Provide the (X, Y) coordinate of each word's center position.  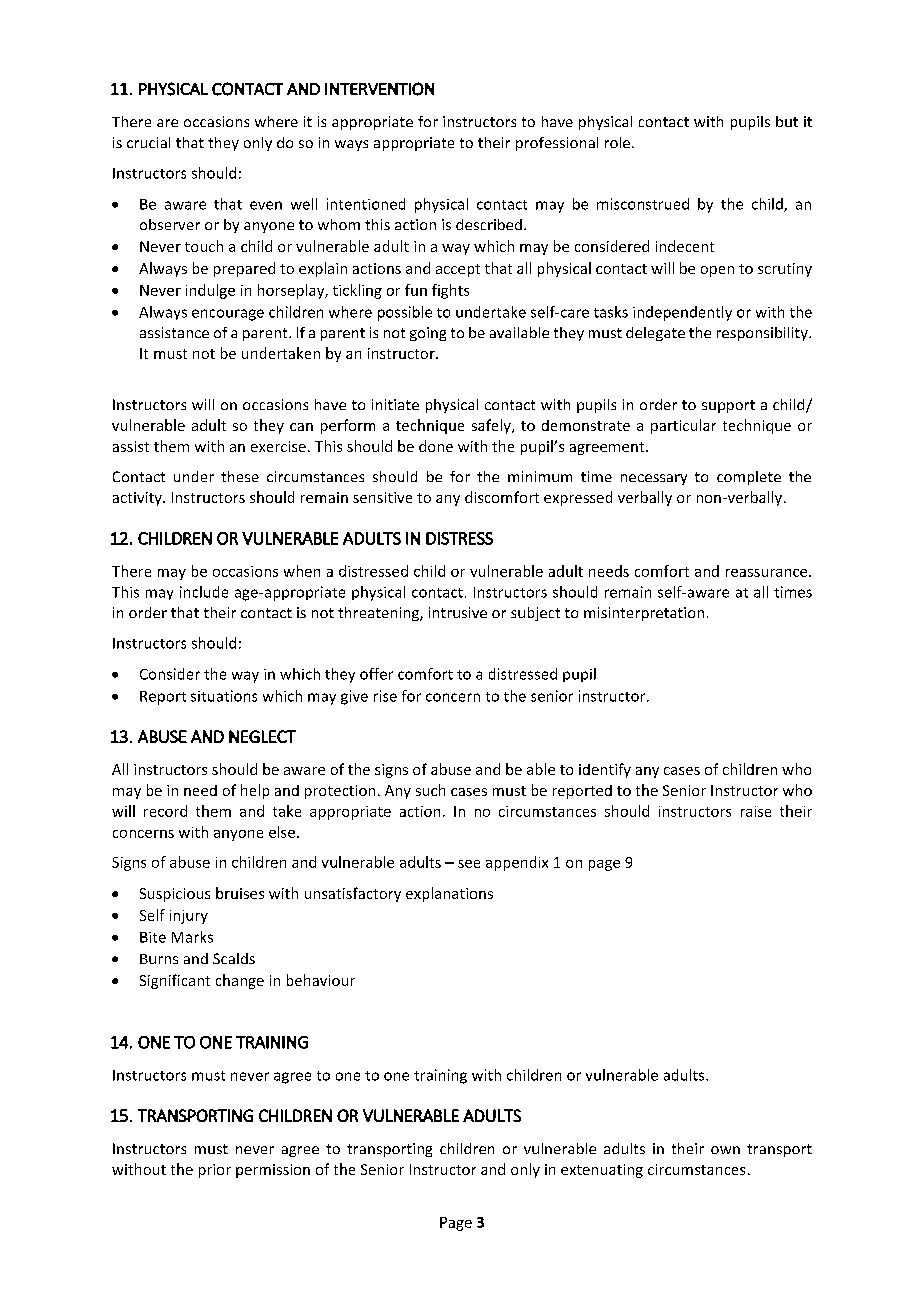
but (787, 121)
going (428, 334)
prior (215, 1171)
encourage (228, 315)
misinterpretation (644, 614)
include (204, 592)
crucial (148, 142)
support (728, 406)
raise (756, 811)
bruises (240, 893)
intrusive (458, 612)
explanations (449, 894)
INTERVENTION (379, 89)
